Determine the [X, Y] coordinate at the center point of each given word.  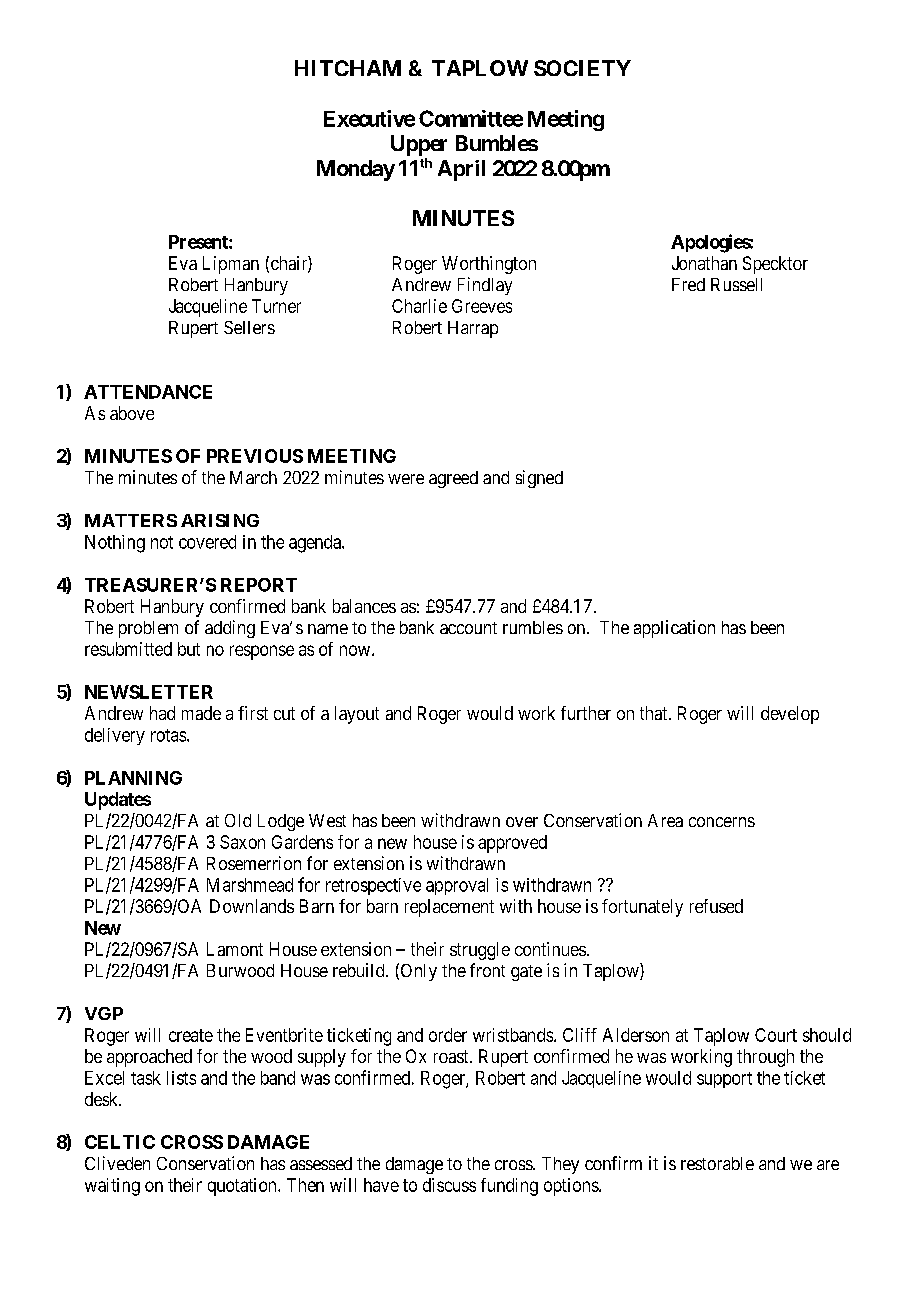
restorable [717, 1163]
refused [716, 906]
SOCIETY [582, 68]
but [189, 649]
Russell [736, 284]
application [674, 629]
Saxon [242, 842]
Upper [419, 145]
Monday [356, 170]
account [468, 628]
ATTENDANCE [148, 392]
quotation [243, 1187]
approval [457, 886]
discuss [449, 1185]
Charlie [419, 306]
